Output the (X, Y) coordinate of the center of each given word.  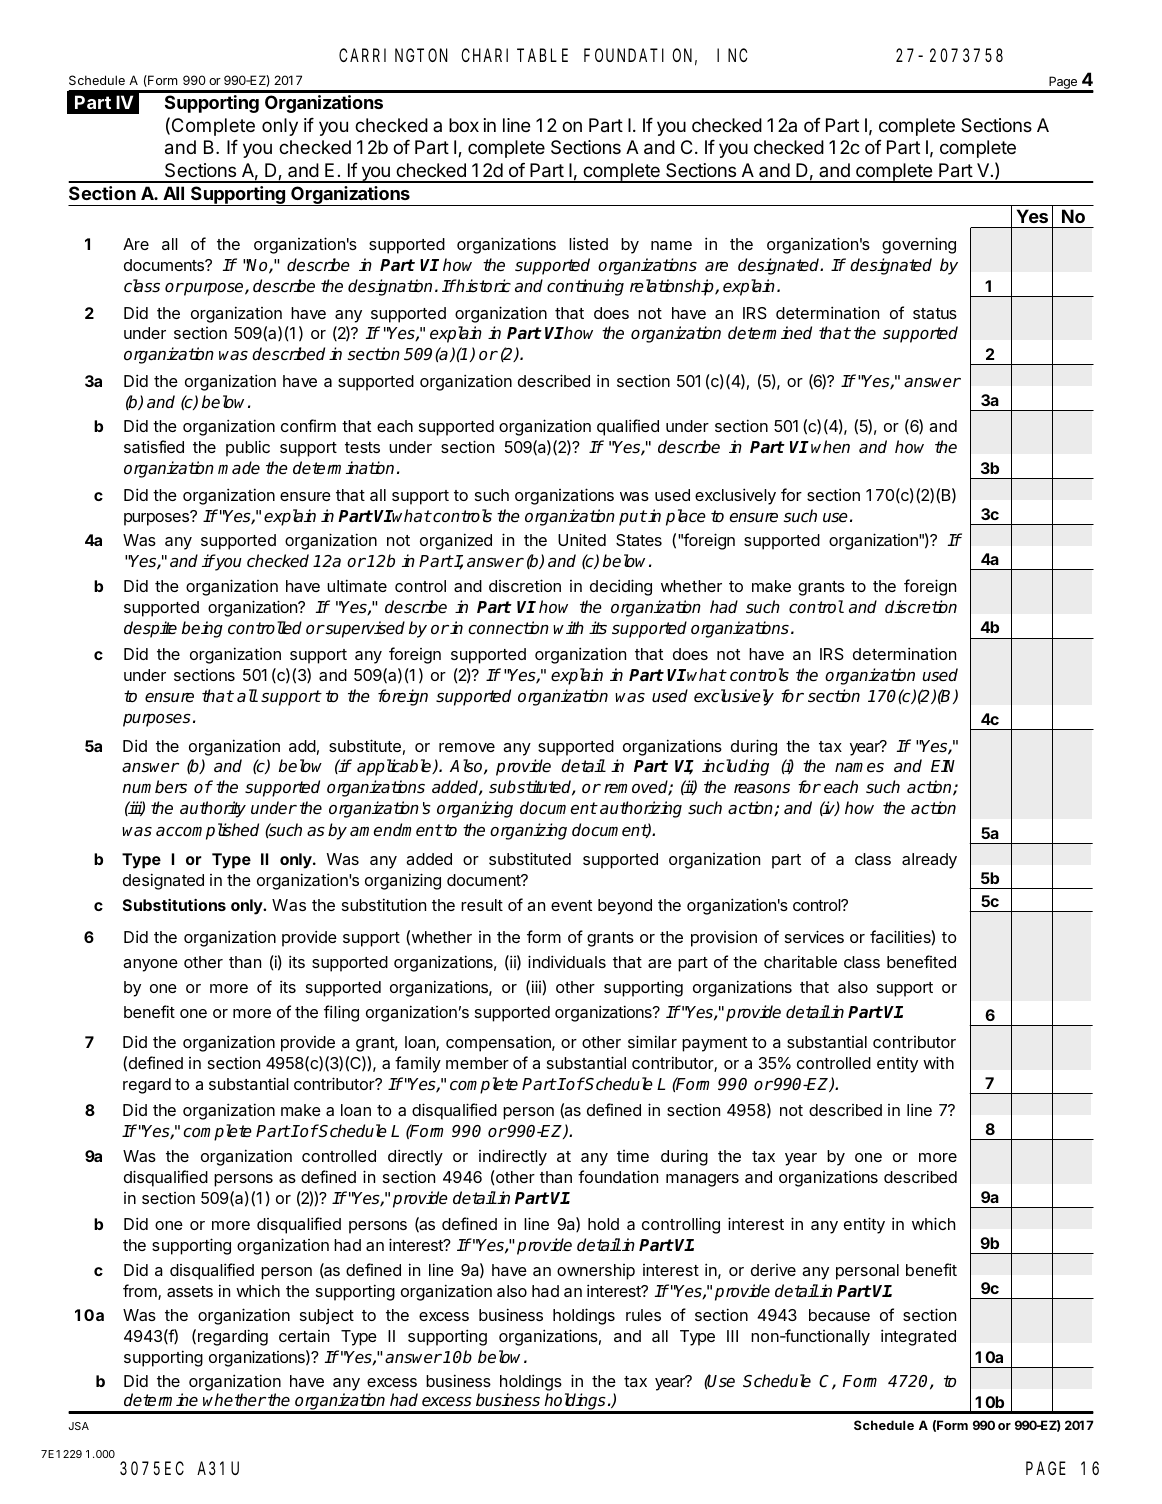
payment (714, 1044)
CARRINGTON (393, 55)
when (830, 447)
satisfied (154, 446)
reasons (762, 789)
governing (919, 245)
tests (362, 447)
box (464, 125)
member (477, 1063)
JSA (79, 1426)
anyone (150, 965)
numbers (154, 787)
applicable (395, 767)
